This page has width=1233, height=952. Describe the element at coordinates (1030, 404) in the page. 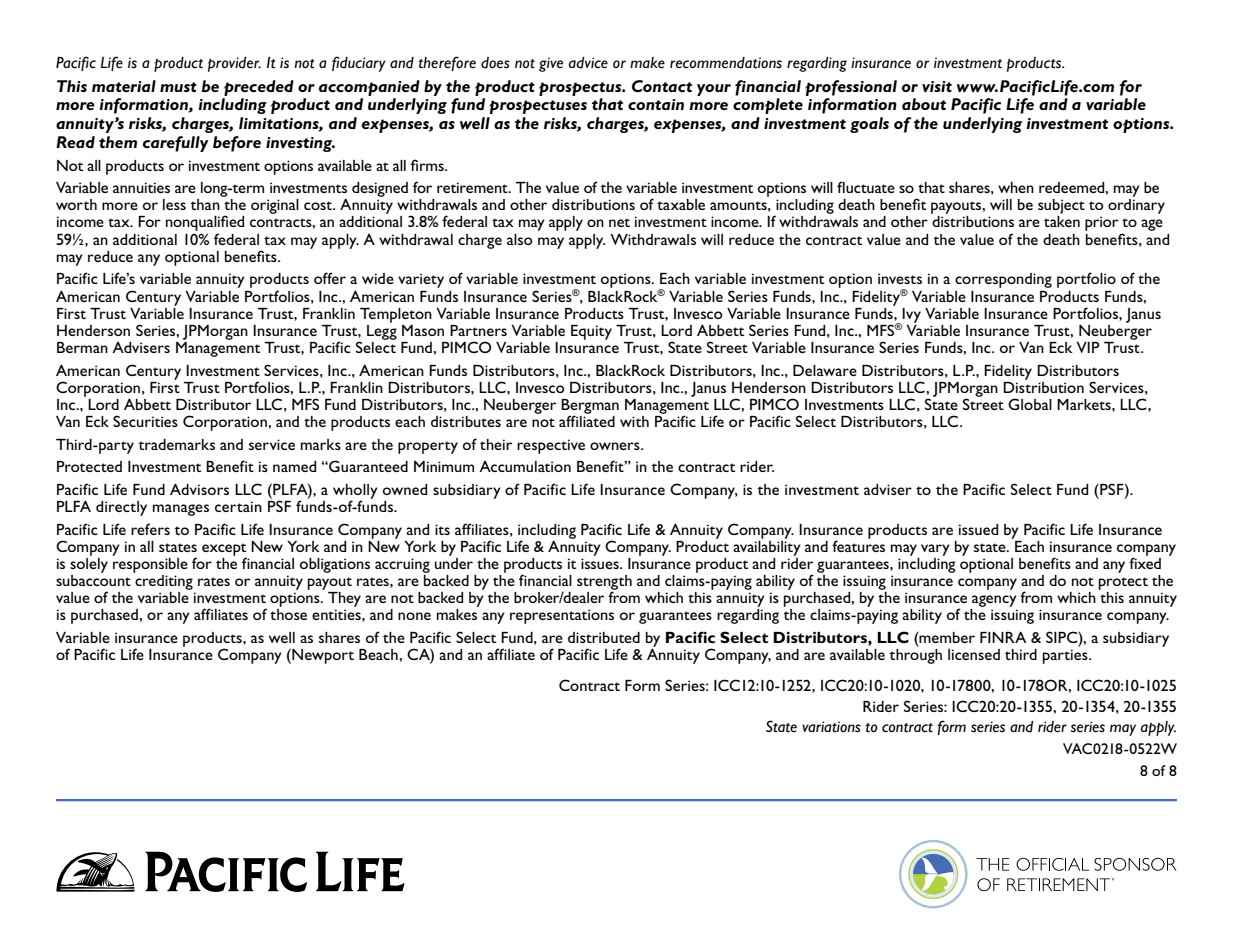

I see `Global` at that location.
